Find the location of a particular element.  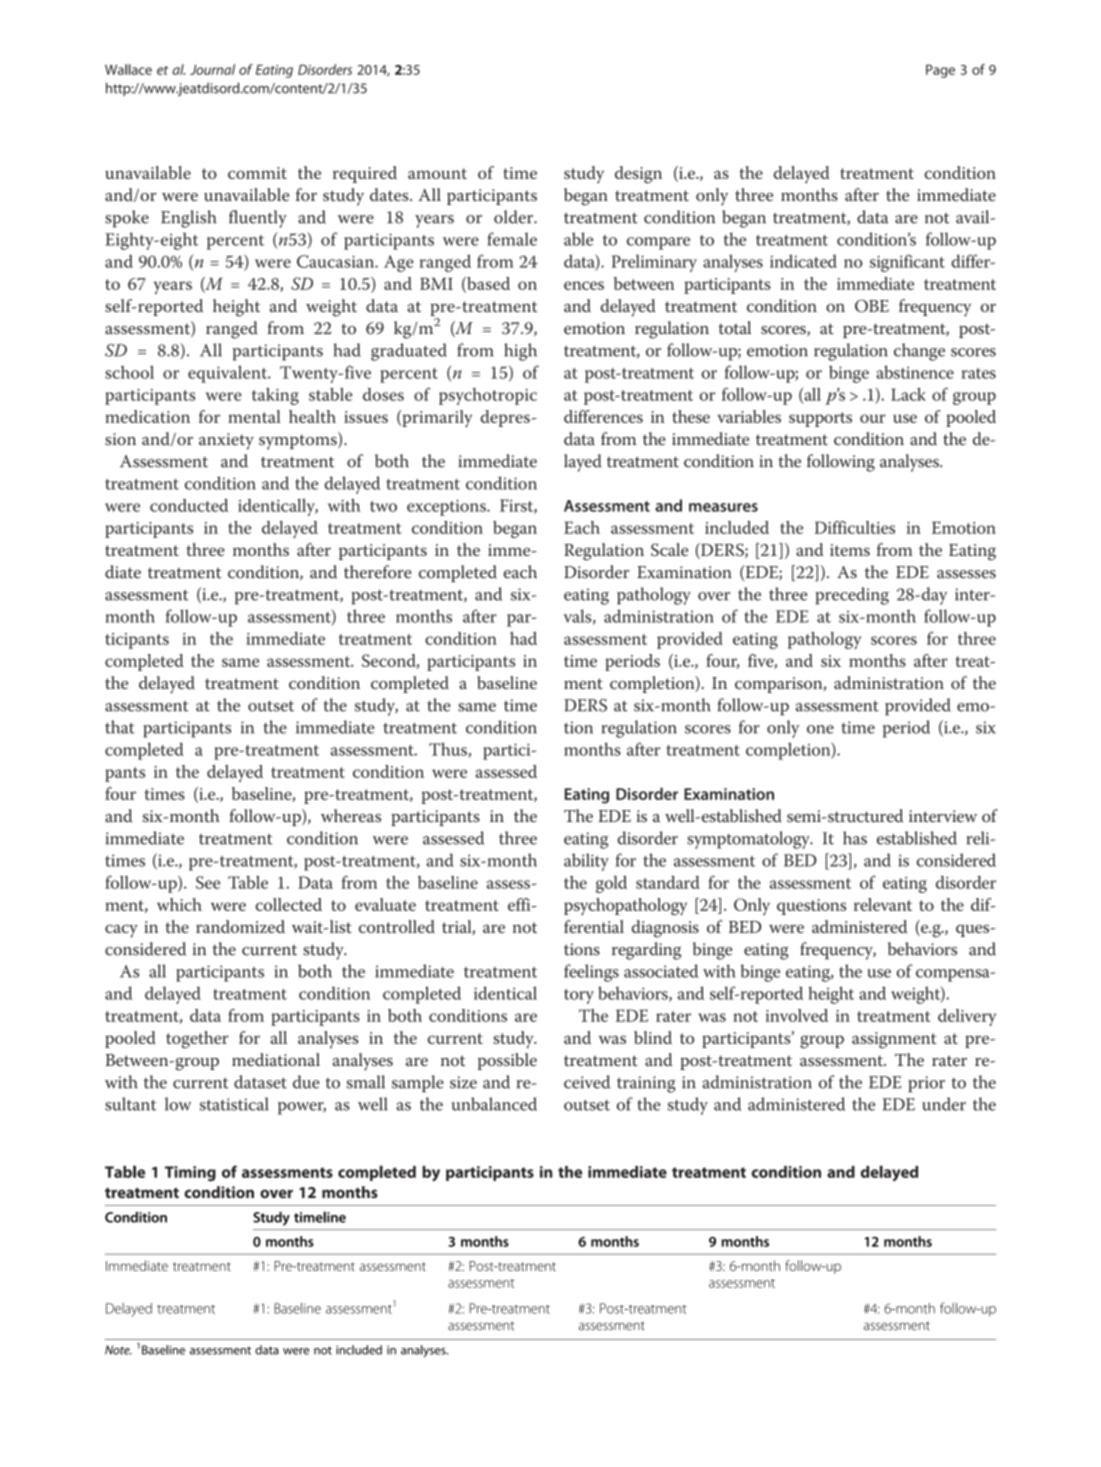

Thus is located at coordinates (449, 750).
